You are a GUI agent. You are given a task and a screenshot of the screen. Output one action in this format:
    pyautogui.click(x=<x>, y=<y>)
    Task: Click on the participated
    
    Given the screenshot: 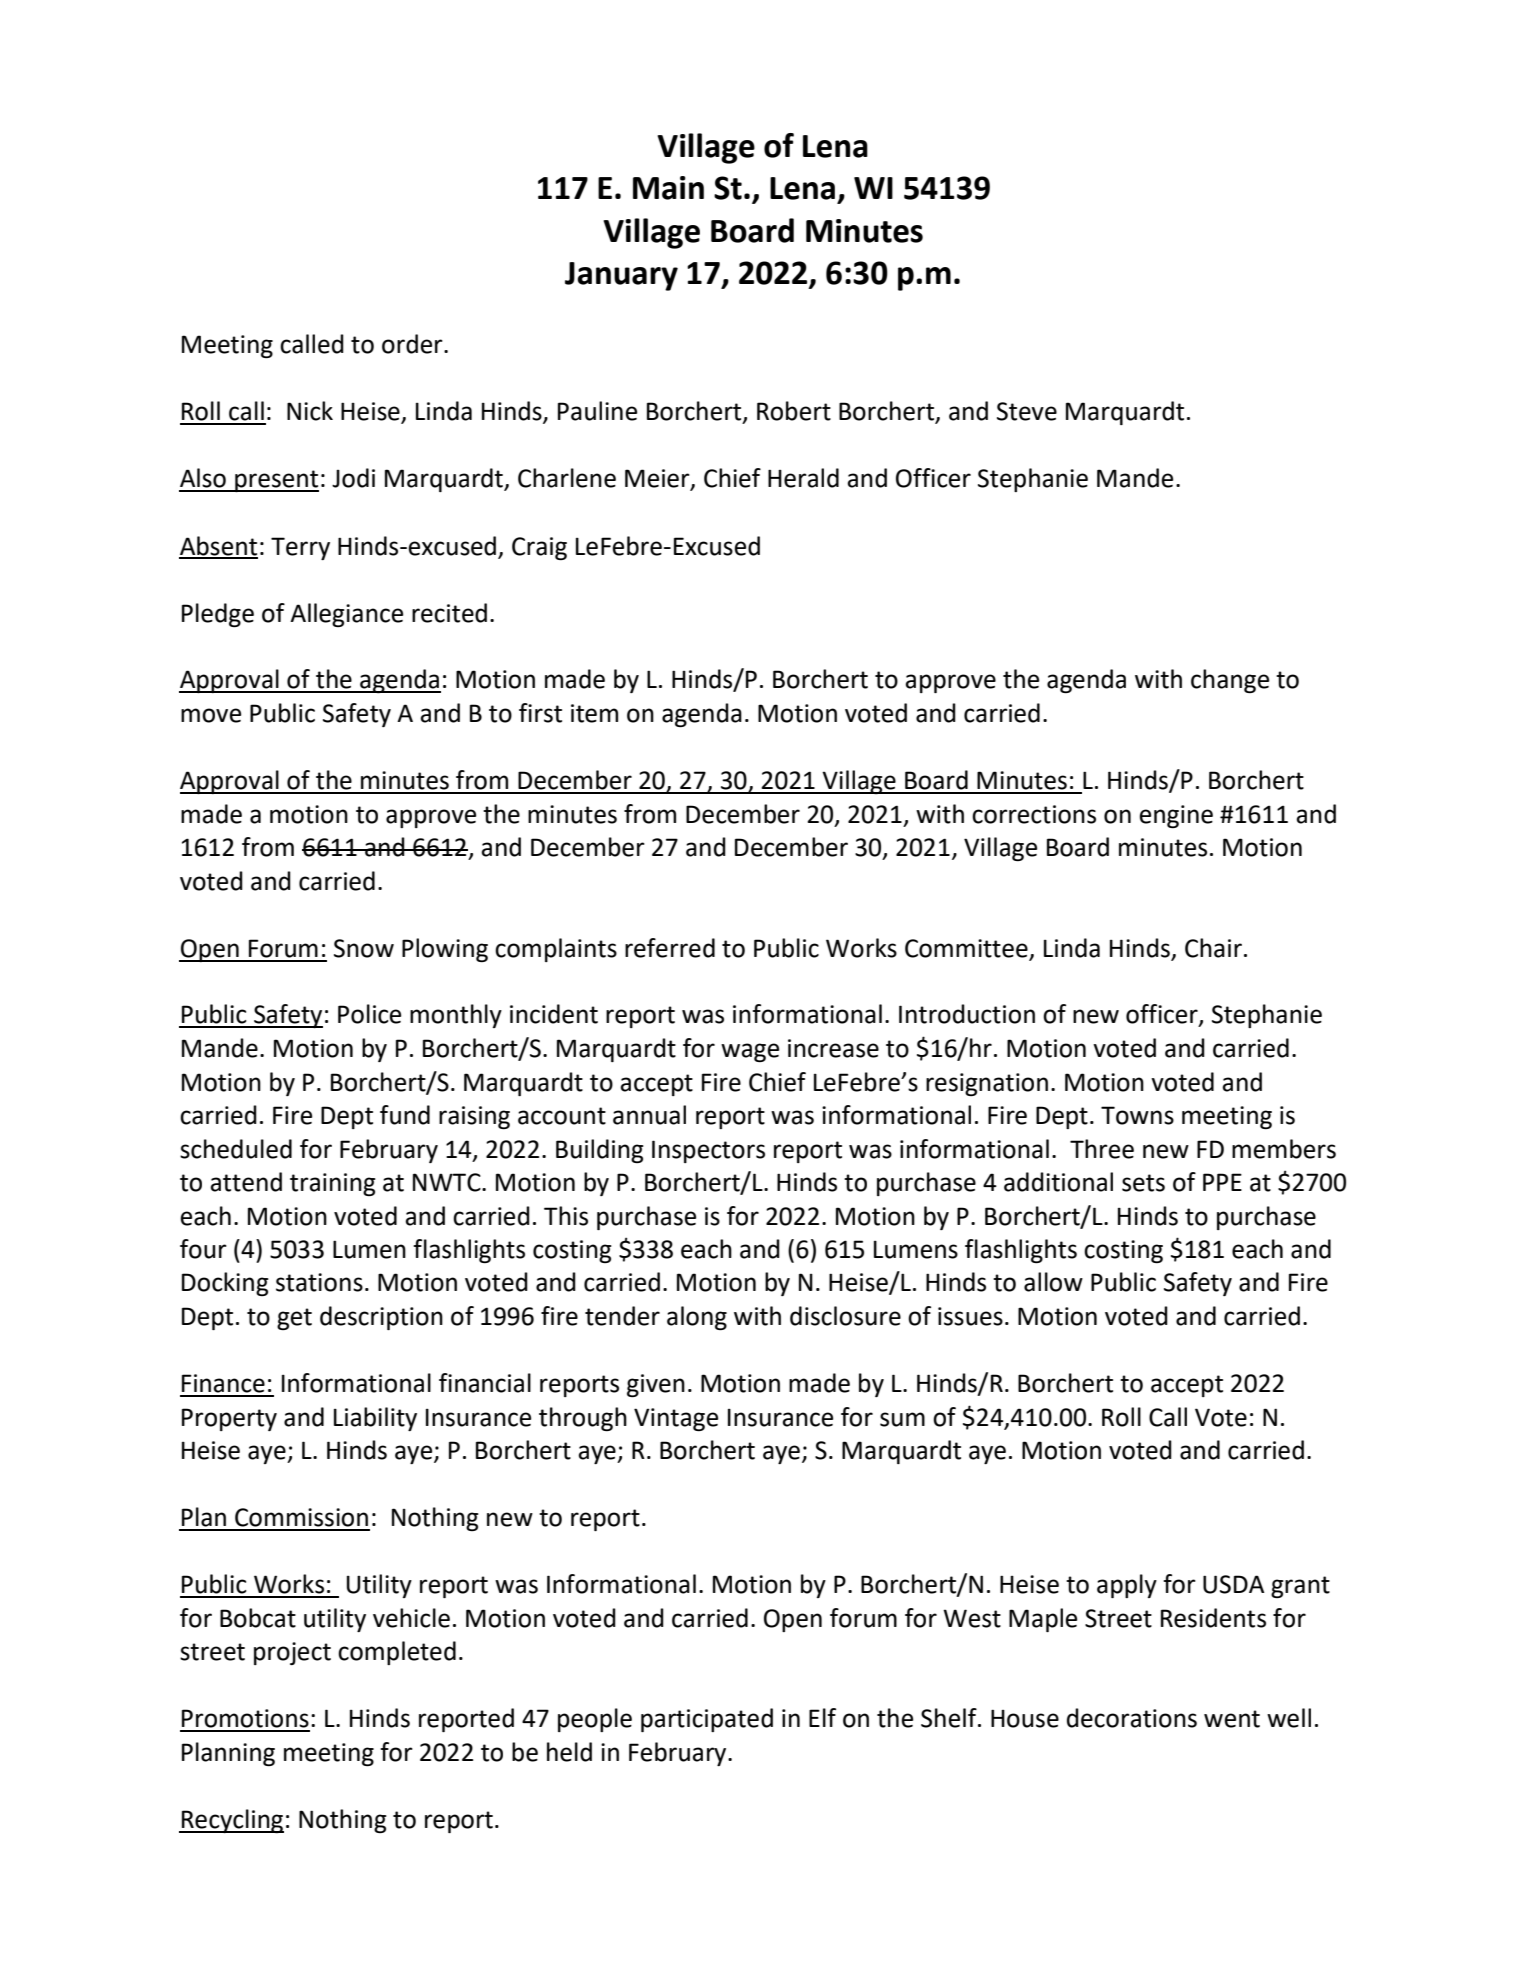 What is the action you would take?
    pyautogui.click(x=707, y=1720)
